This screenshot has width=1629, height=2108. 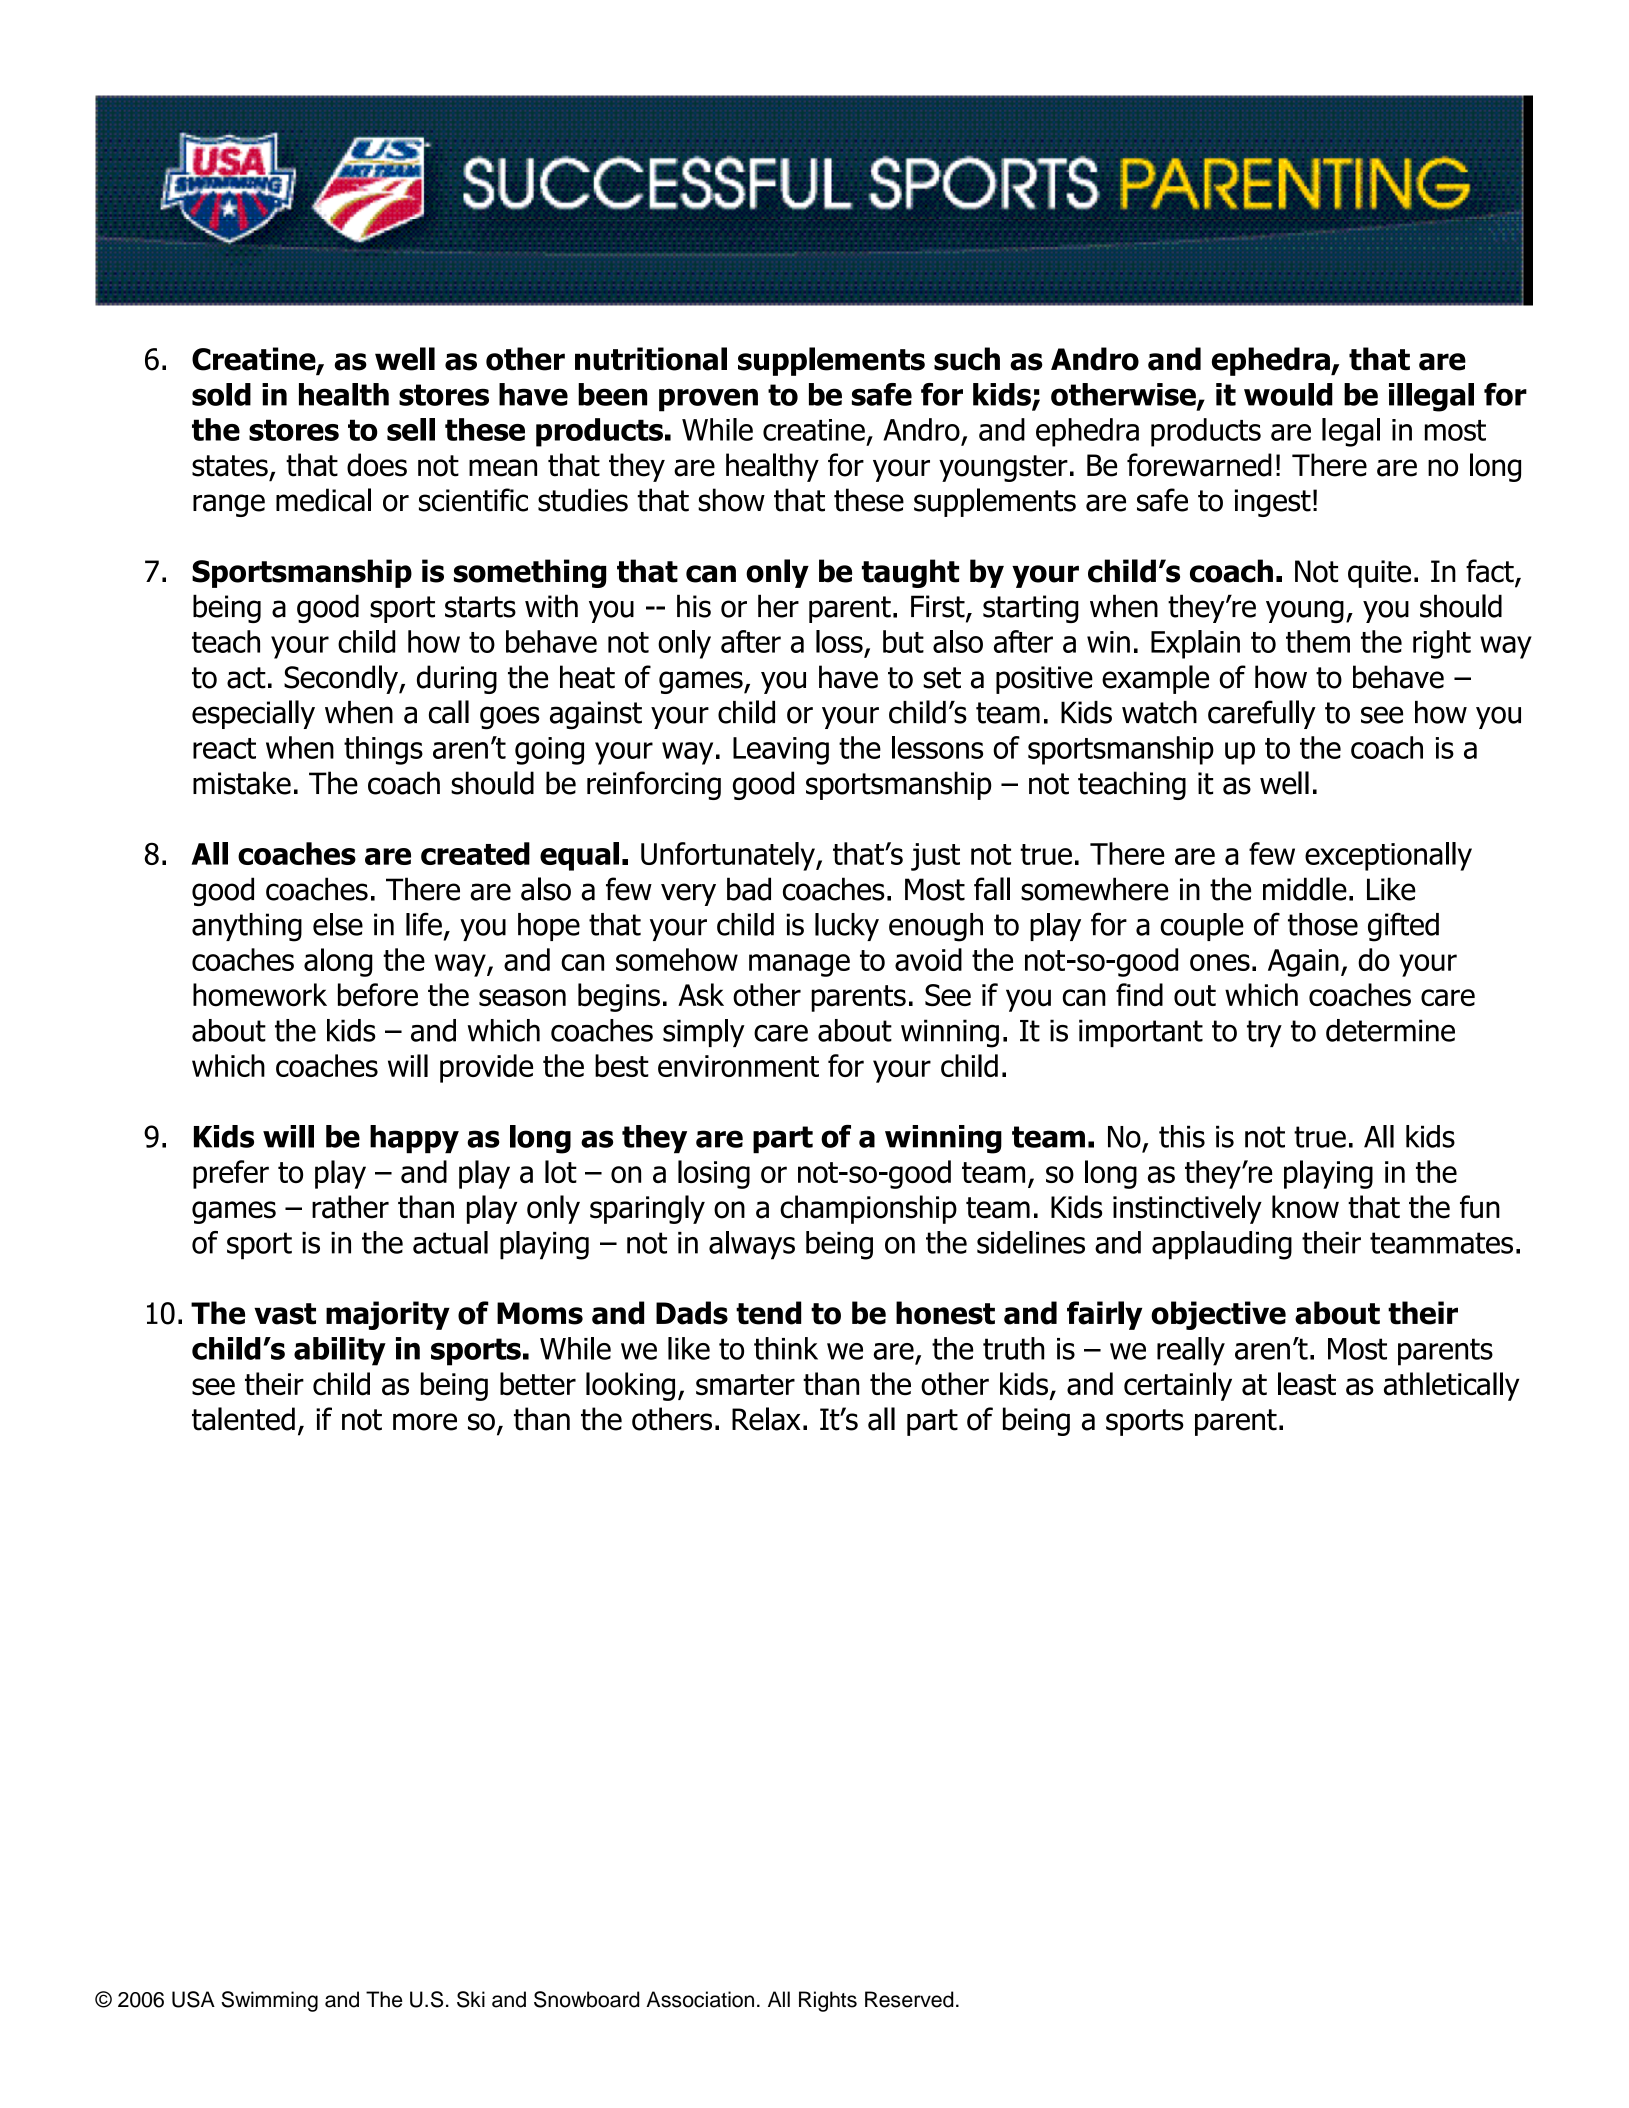 What do you see at coordinates (1307, 1384) in the screenshot?
I see `least` at bounding box center [1307, 1384].
